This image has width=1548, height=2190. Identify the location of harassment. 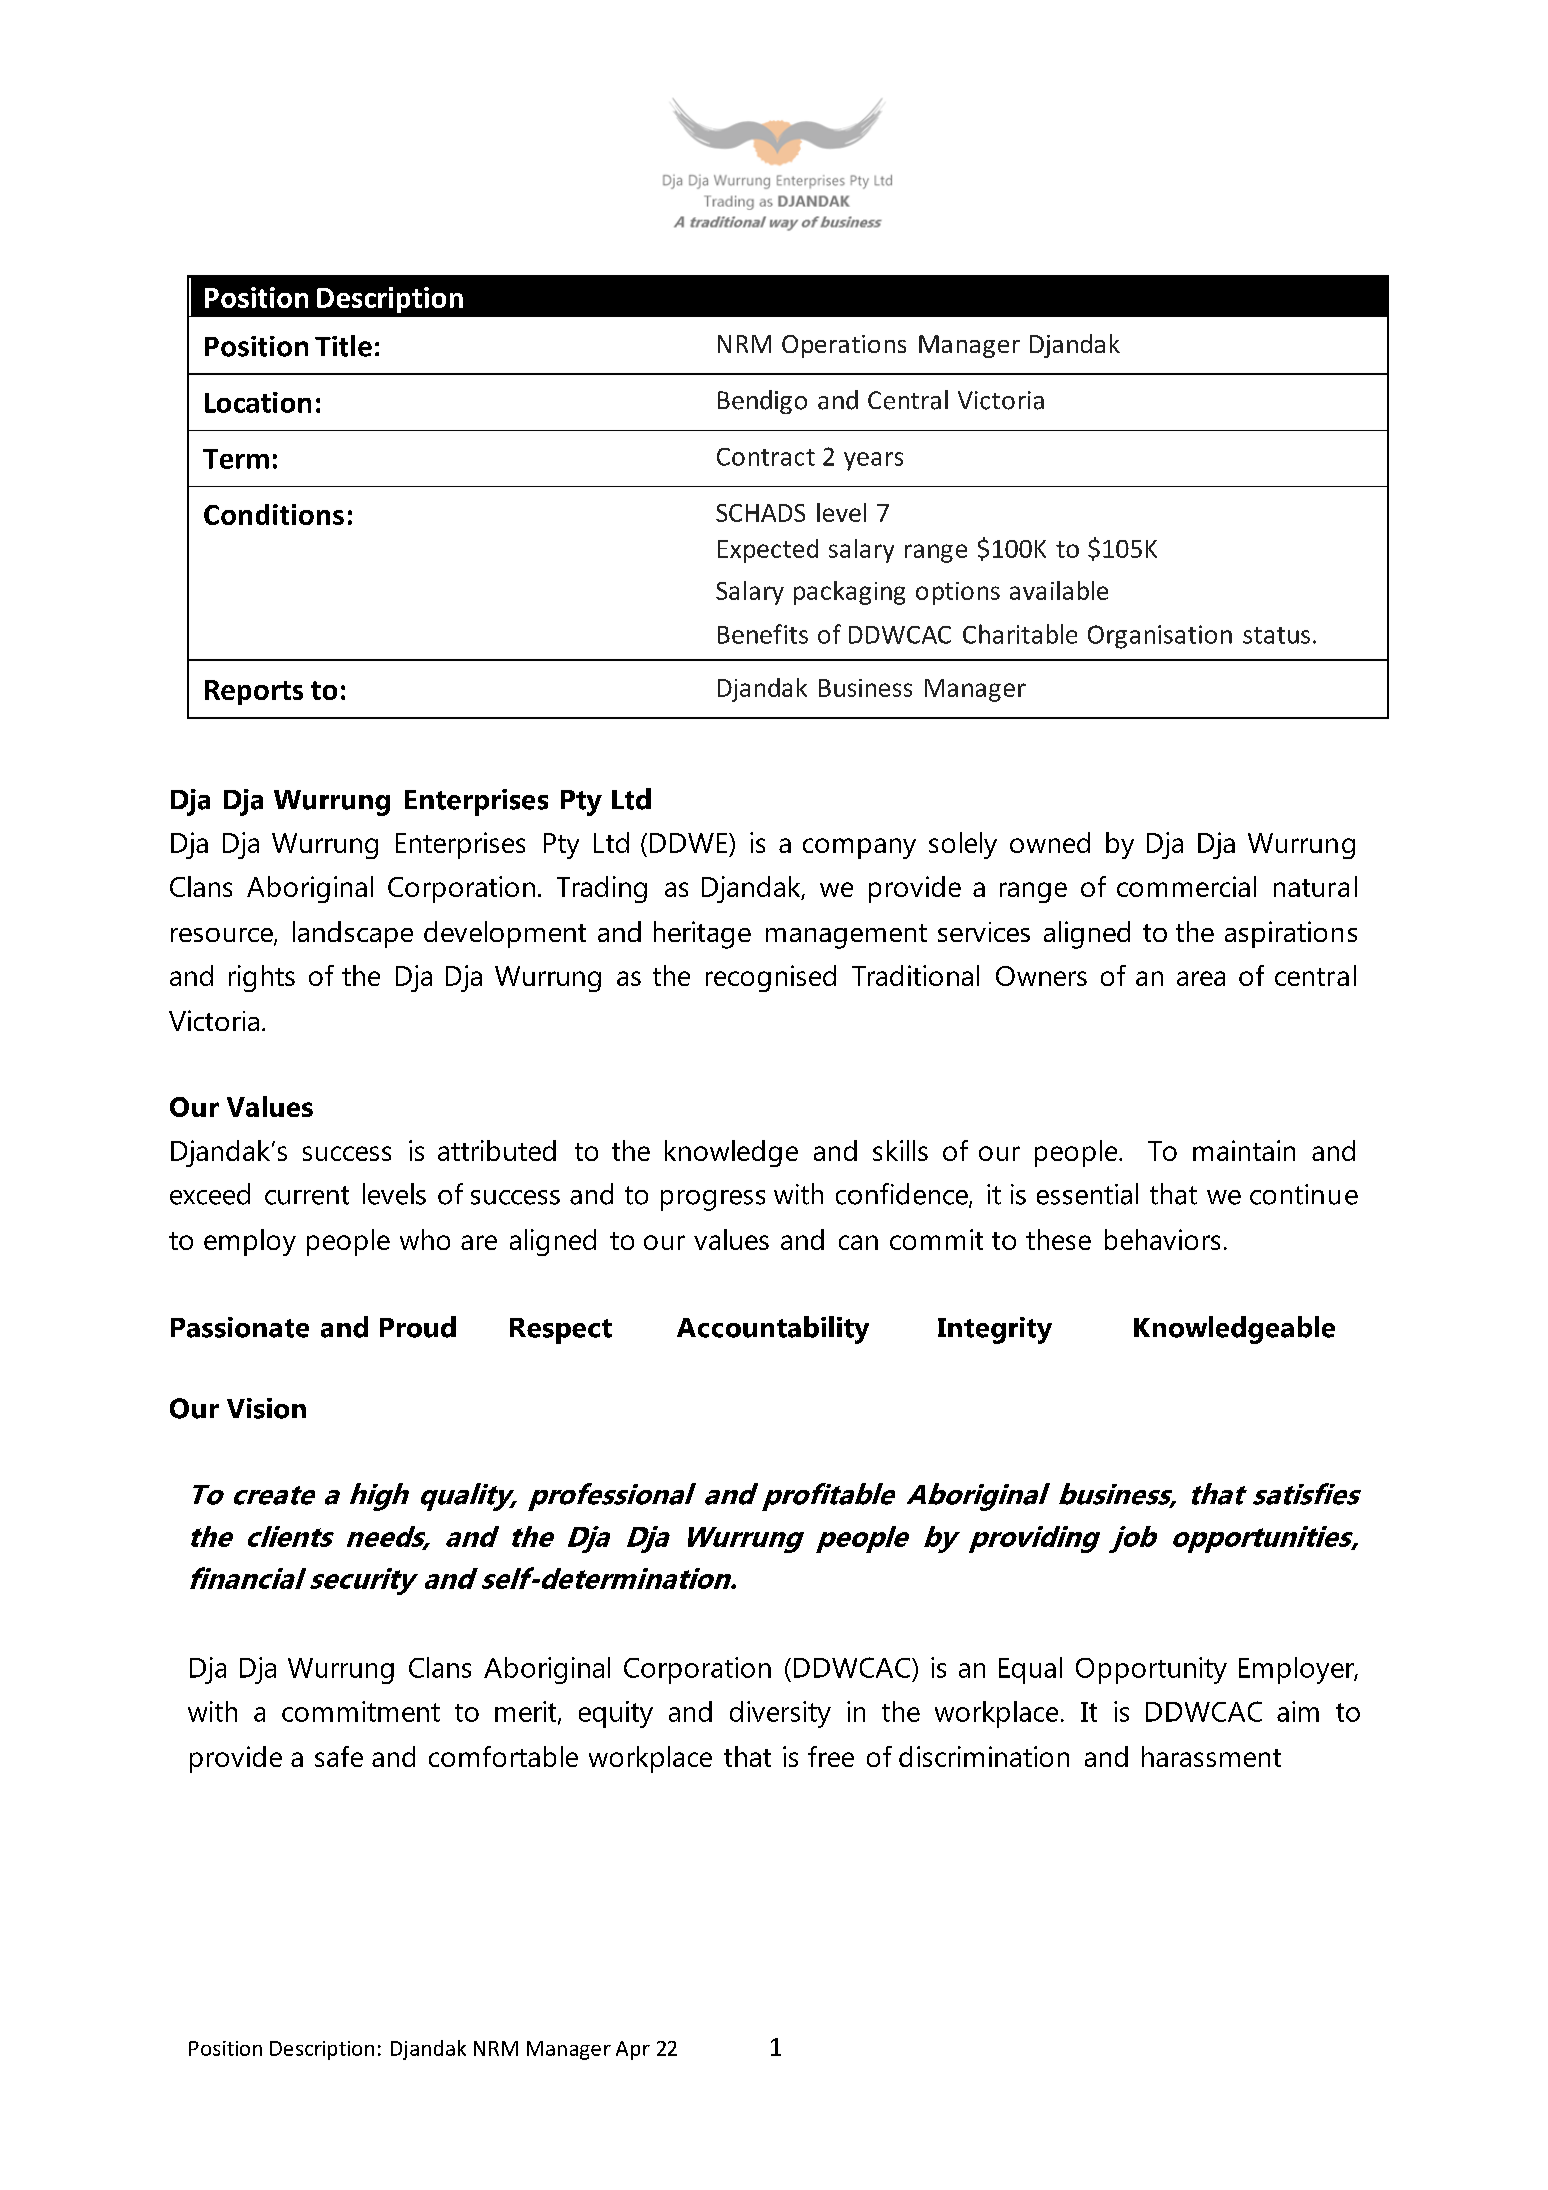
(1211, 1756).
